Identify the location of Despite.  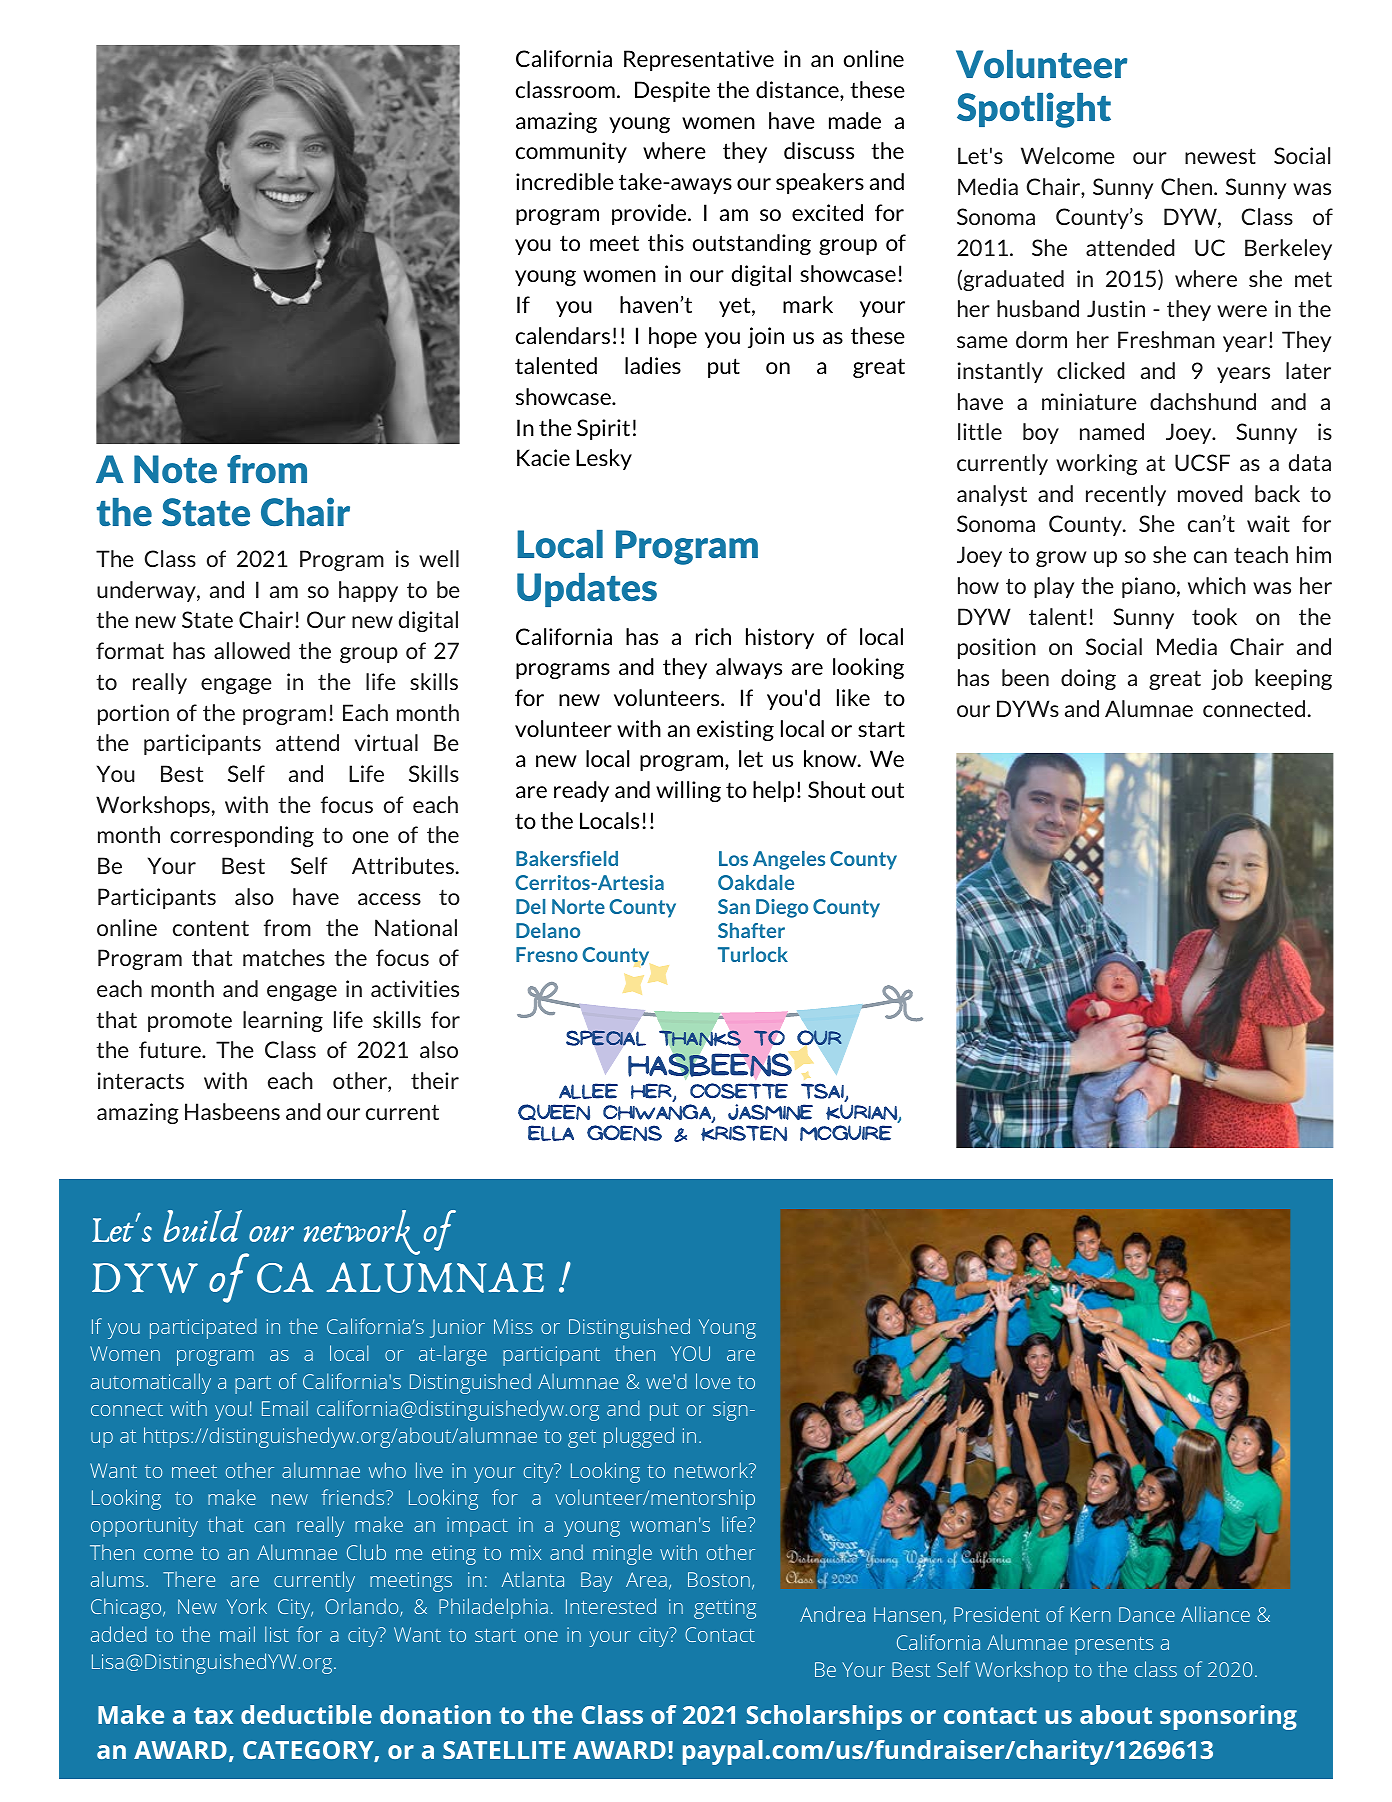
(672, 91).
